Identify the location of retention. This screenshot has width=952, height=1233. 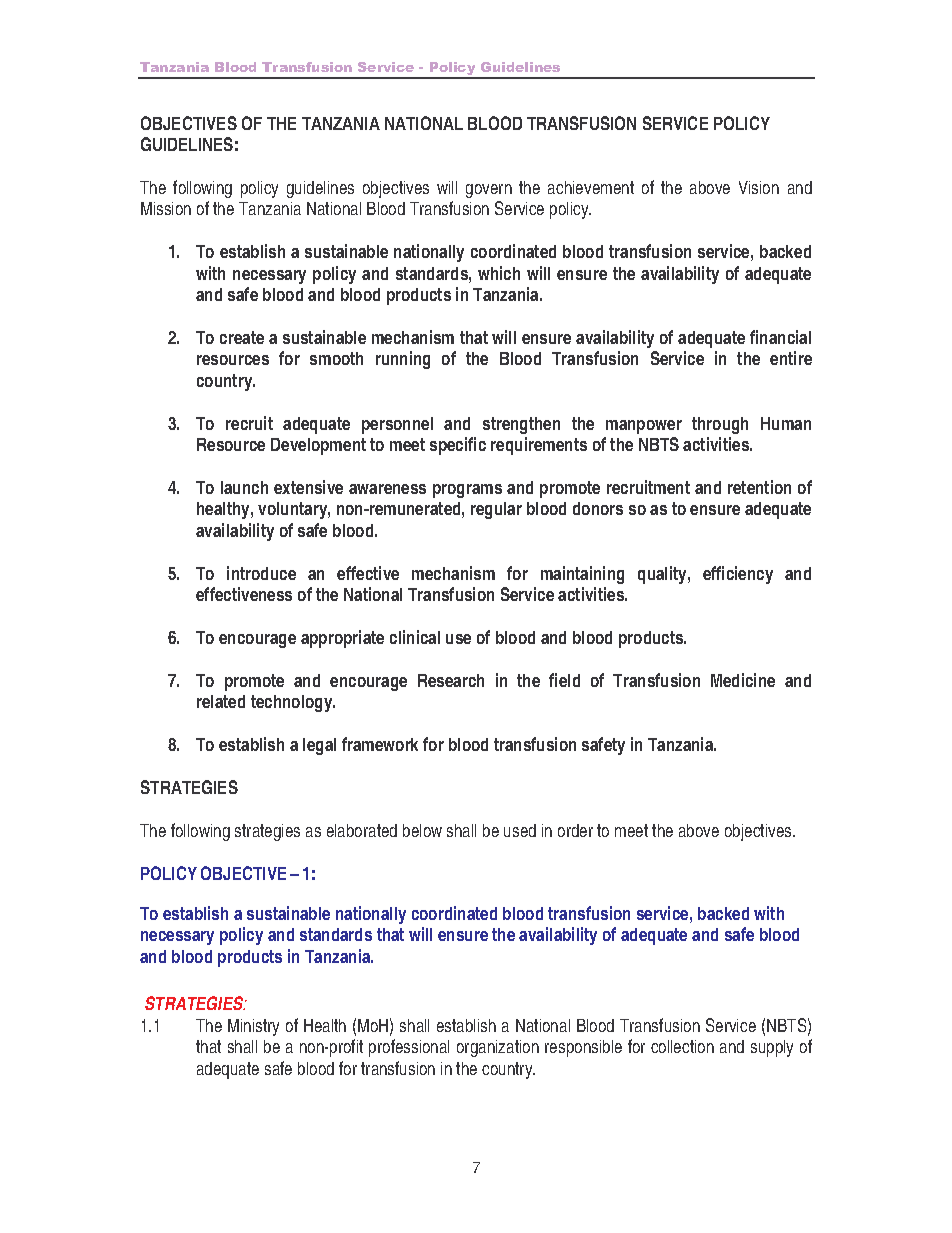
(759, 487).
